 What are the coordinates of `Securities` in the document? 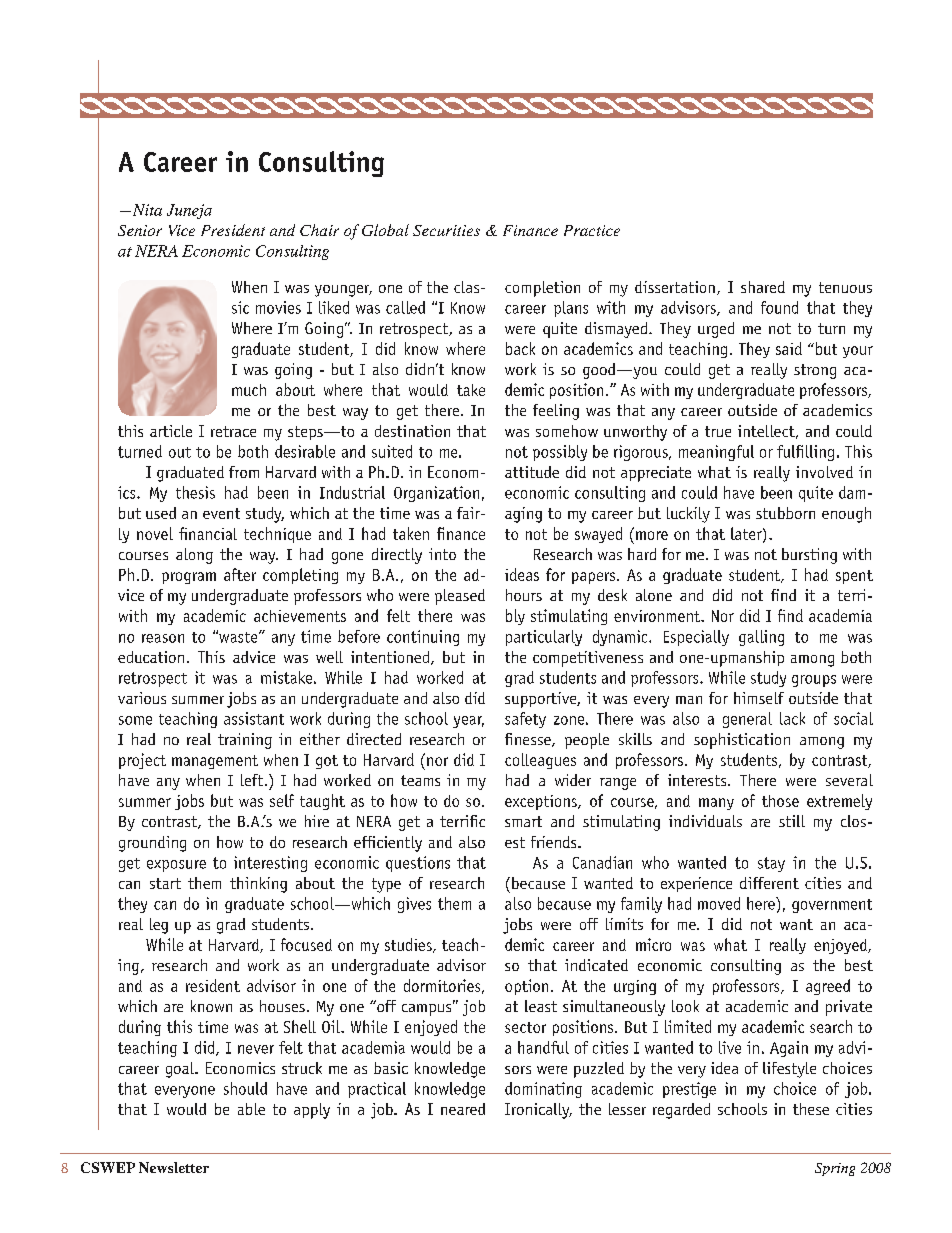 It's located at (446, 230).
